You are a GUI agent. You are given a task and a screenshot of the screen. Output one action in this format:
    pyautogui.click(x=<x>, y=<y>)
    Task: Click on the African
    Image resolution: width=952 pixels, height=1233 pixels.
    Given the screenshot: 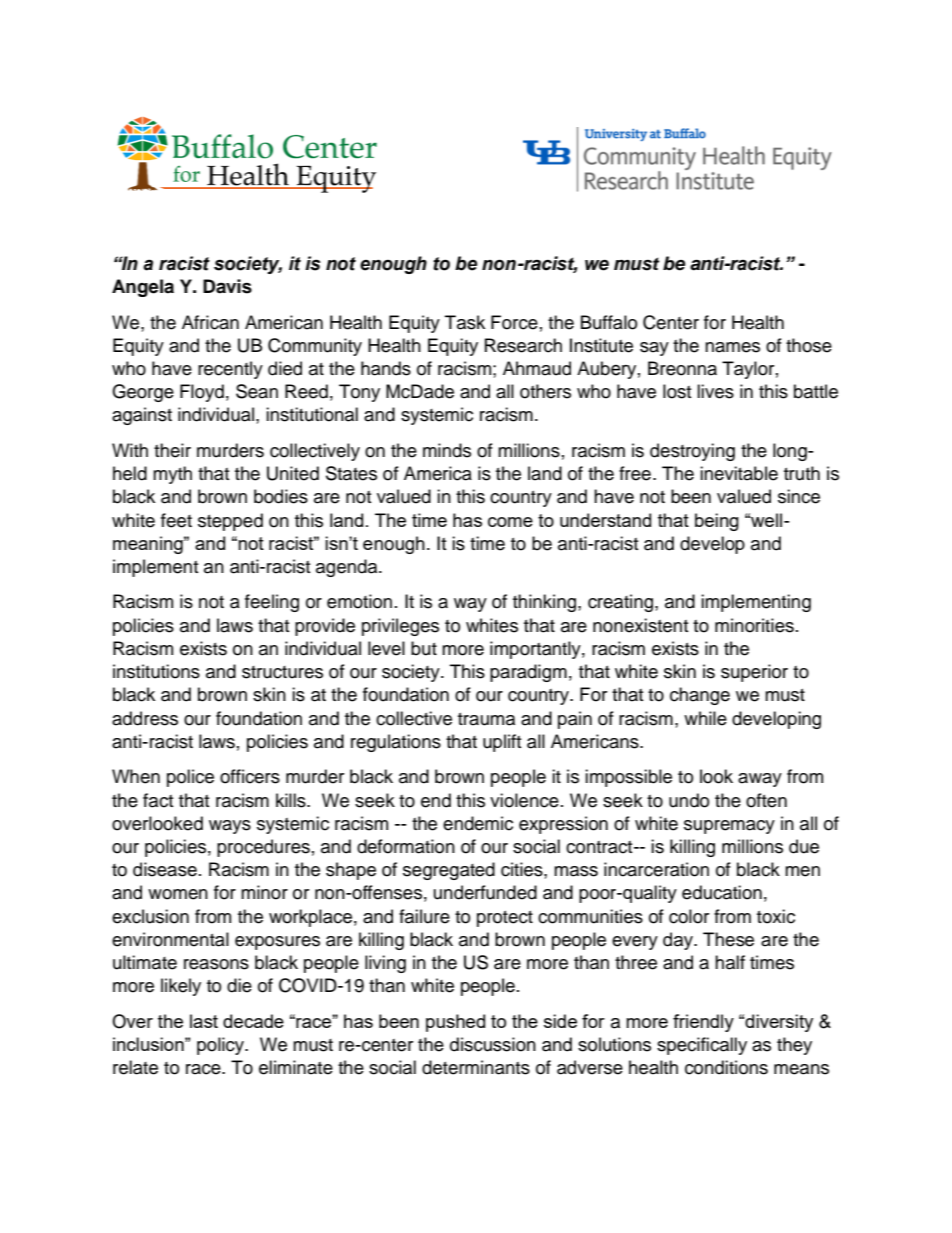 What is the action you would take?
    pyautogui.click(x=210, y=322)
